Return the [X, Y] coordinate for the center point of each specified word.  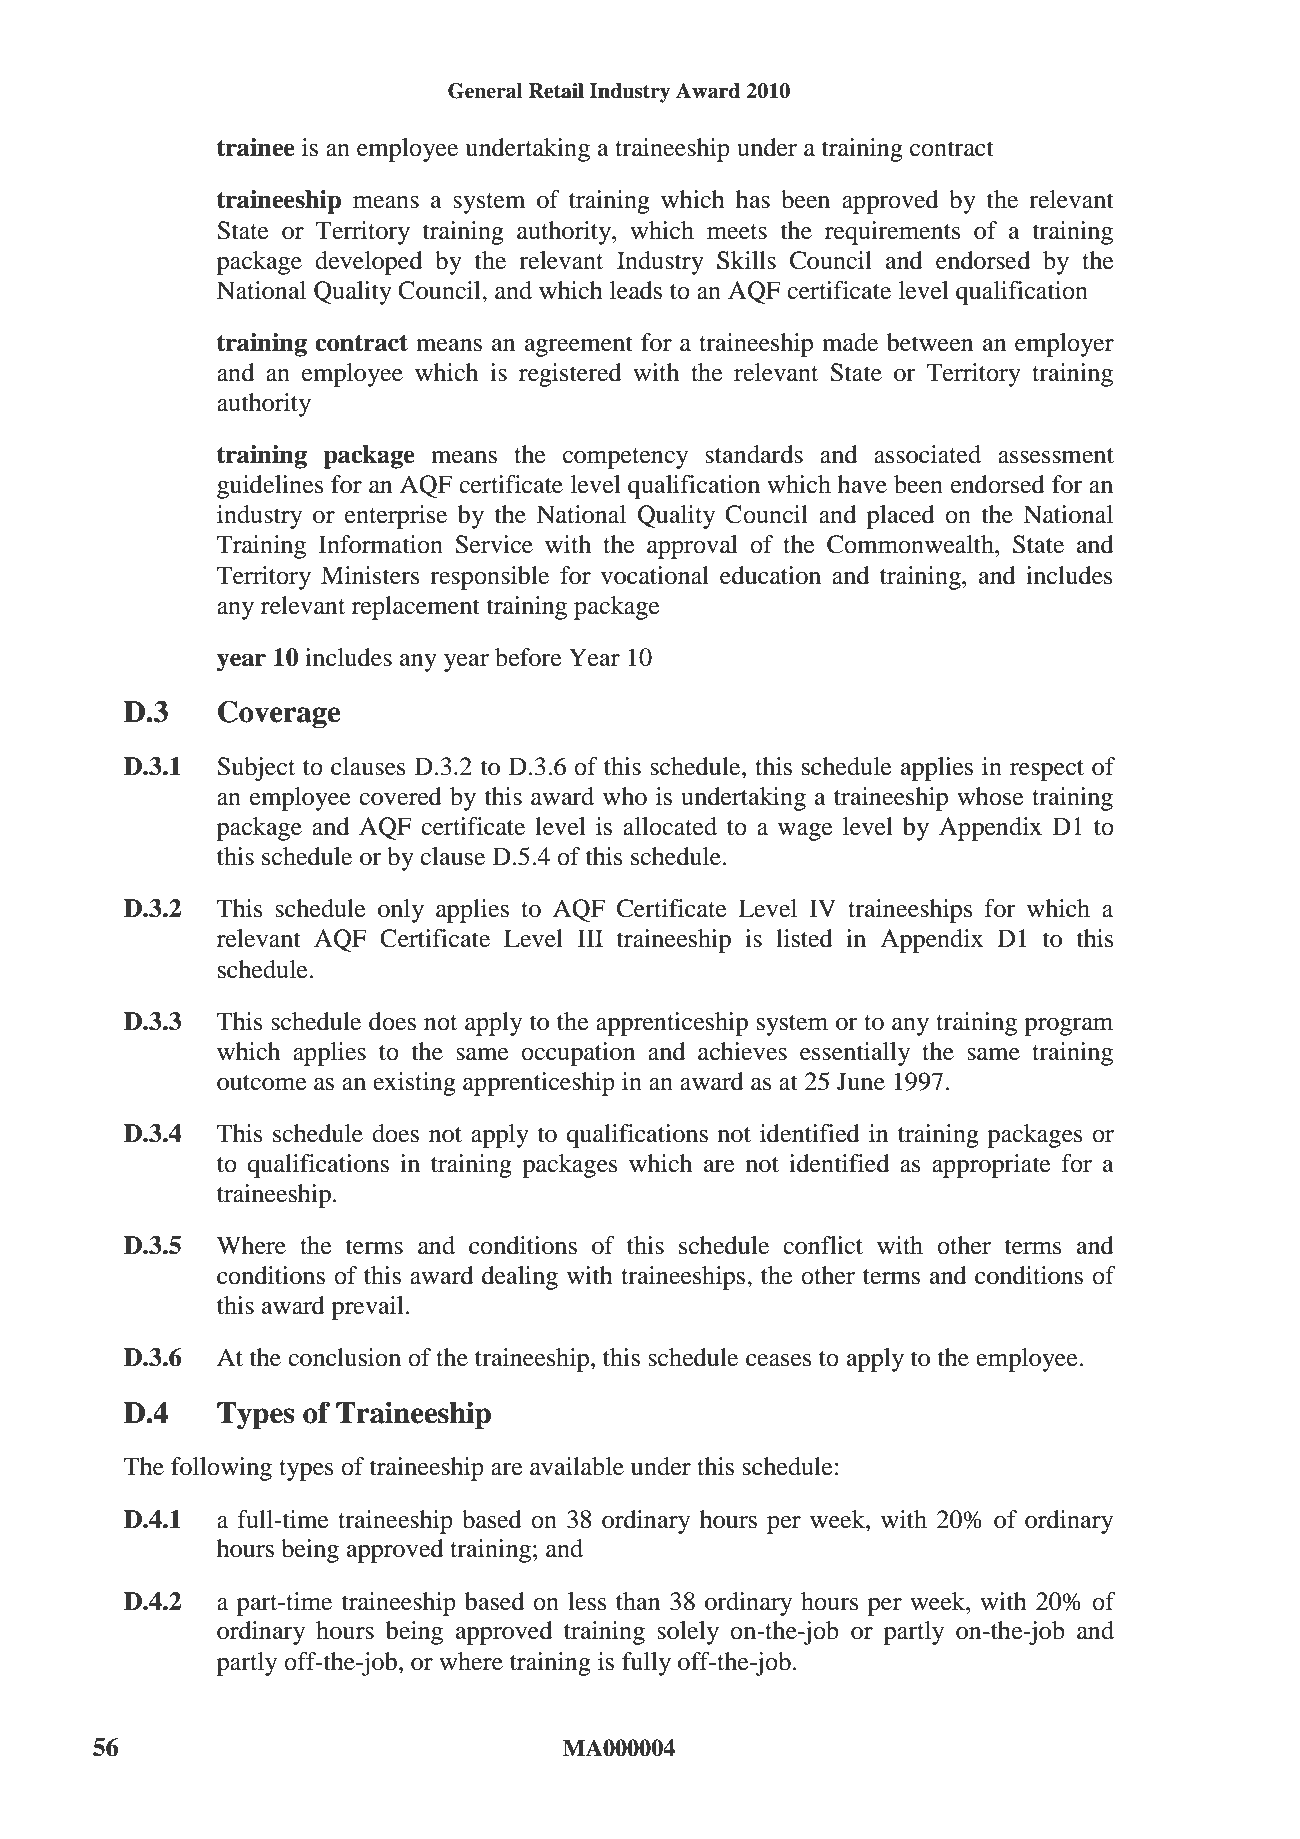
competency [625, 458]
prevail [368, 1308]
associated [927, 454]
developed [368, 263]
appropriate [991, 1166]
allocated [670, 826]
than [638, 1601]
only [401, 911]
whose [990, 796]
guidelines [270, 487]
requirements [892, 233]
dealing [520, 1278]
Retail [556, 91]
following [221, 1469]
